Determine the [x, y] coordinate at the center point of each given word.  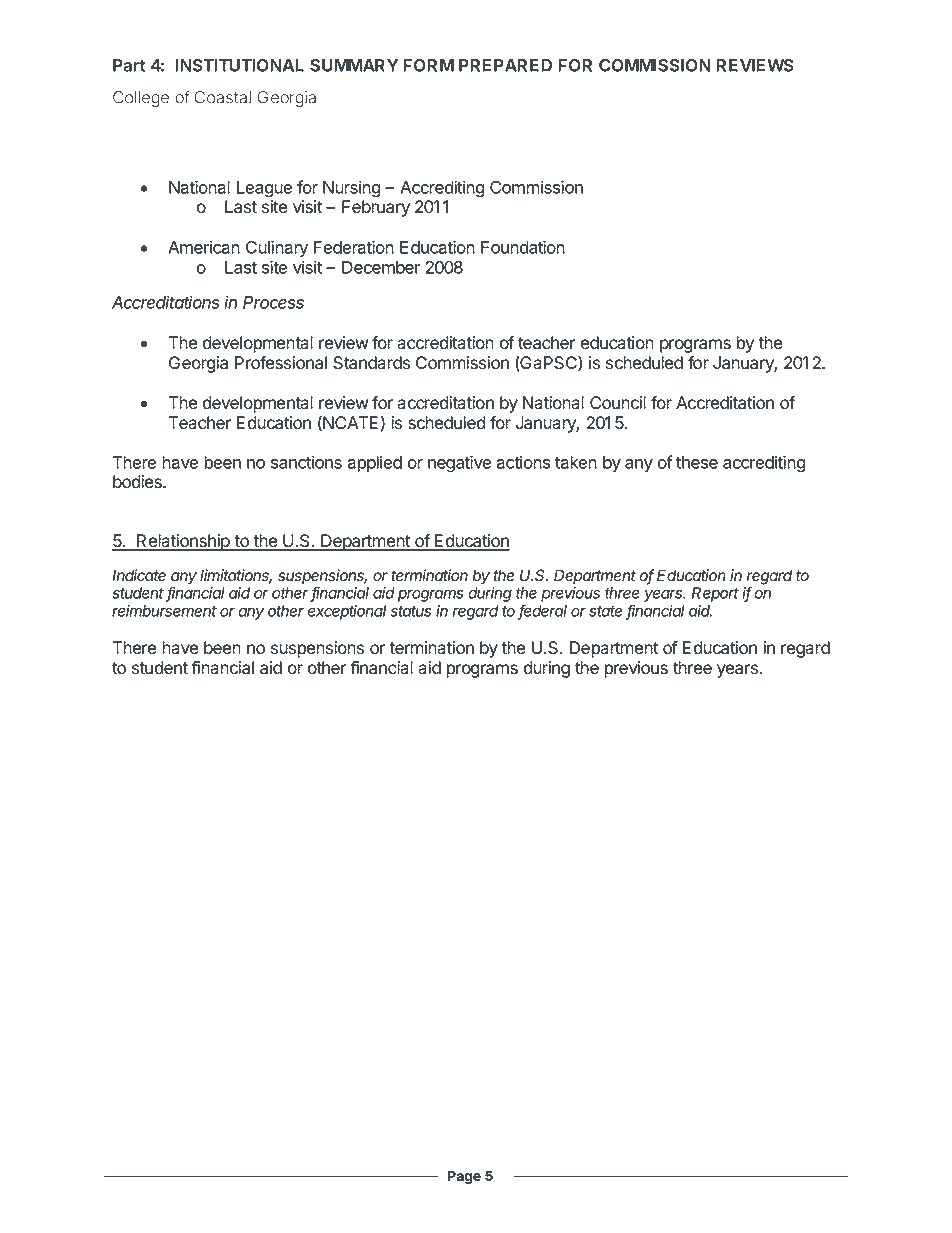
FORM [428, 65]
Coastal [222, 97]
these [697, 462]
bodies [138, 482]
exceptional [347, 612]
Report [715, 594]
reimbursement [164, 611]
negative [460, 464]
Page [464, 1177]
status [411, 611]
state [607, 613]
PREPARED [505, 65]
